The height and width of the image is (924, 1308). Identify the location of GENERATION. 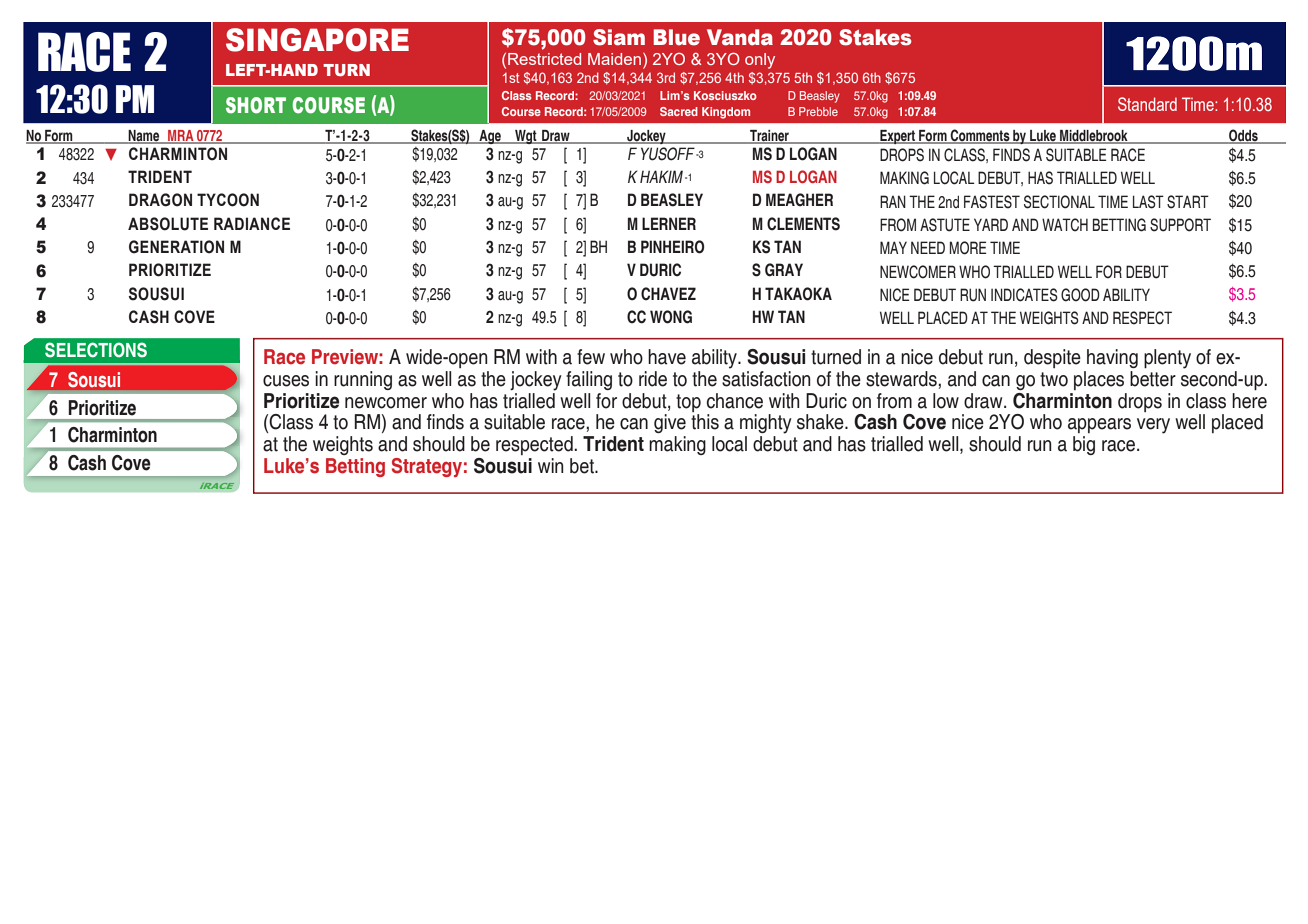
(176, 247).
